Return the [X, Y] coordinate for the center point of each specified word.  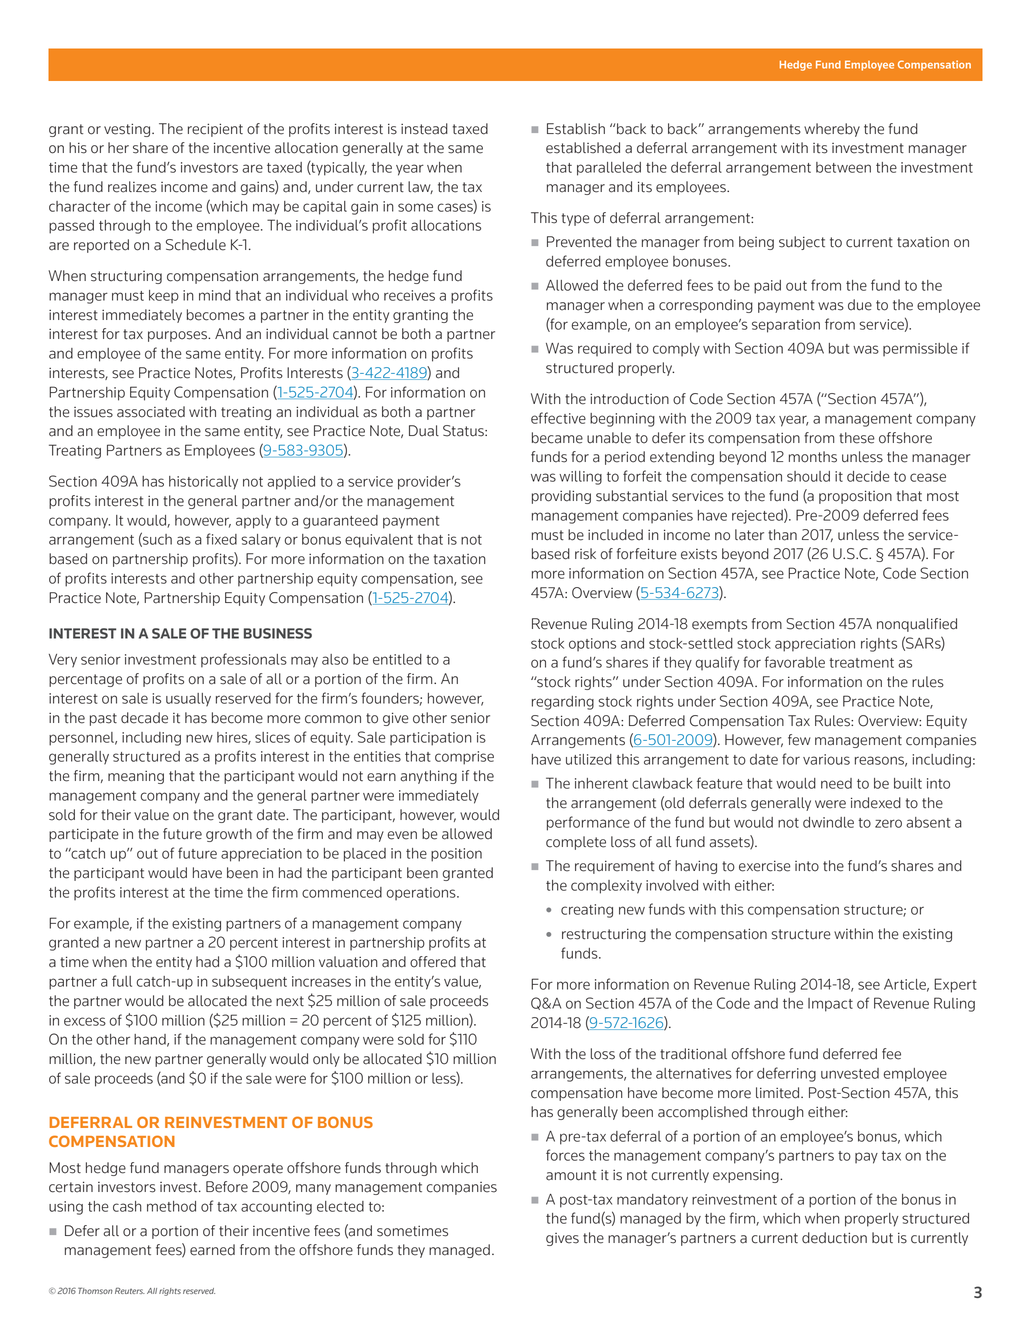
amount [571, 1175]
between [843, 167]
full [122, 981]
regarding [563, 703]
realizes [132, 187]
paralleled [609, 169]
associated [151, 412]
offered [433, 962]
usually [188, 700]
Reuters [130, 1290]
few [799, 740]
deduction [834, 1238]
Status [464, 431]
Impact [830, 1005]
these [857, 438]
